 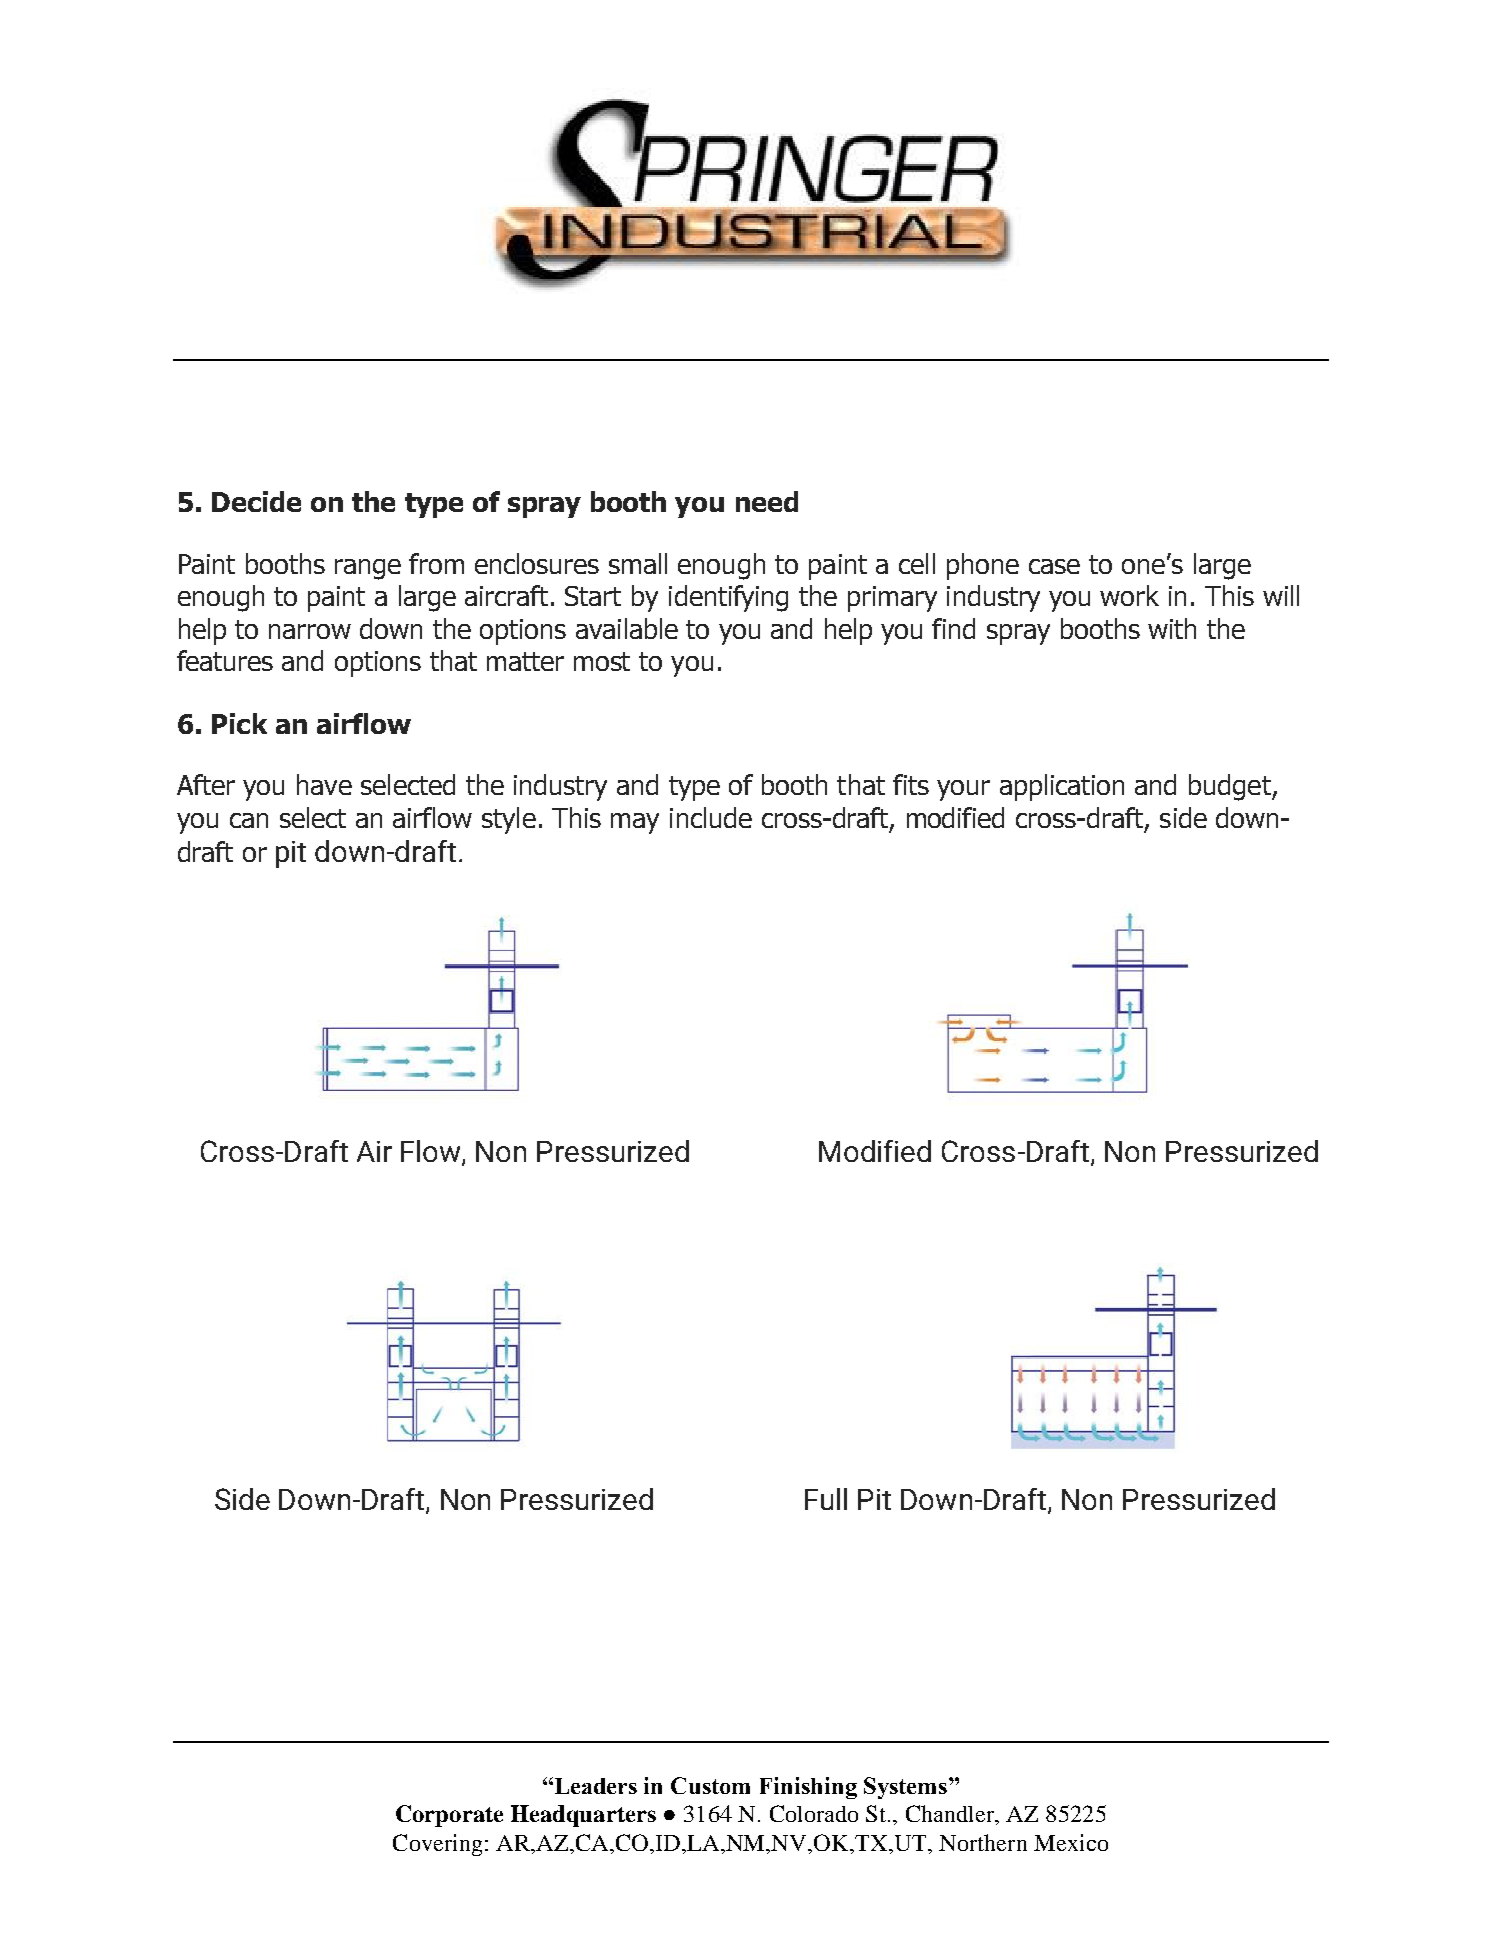 I want to click on can, so click(x=249, y=820).
